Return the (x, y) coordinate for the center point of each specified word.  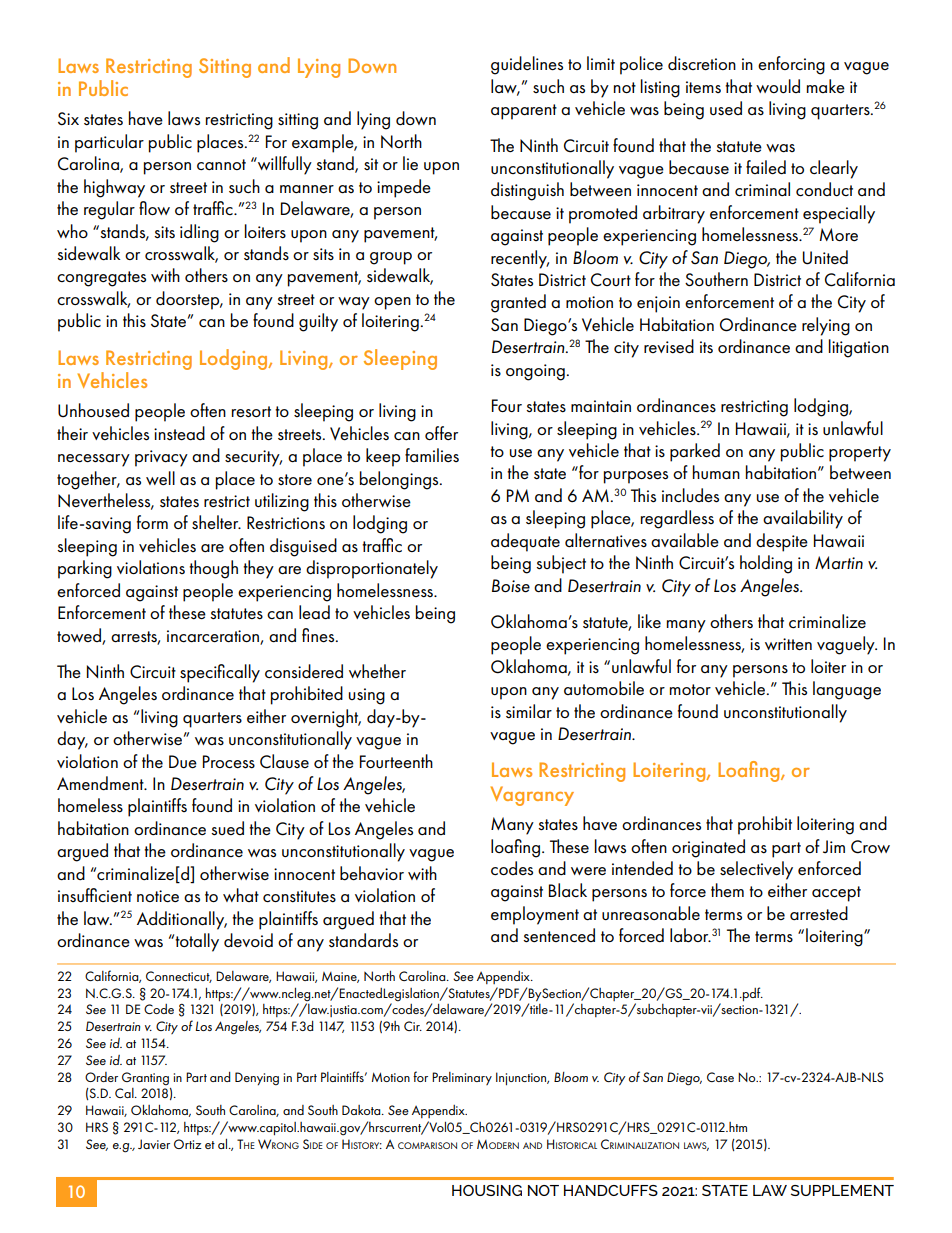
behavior (372, 873)
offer (441, 433)
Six (68, 118)
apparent (524, 112)
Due (183, 761)
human (716, 472)
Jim (834, 846)
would (778, 86)
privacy (161, 458)
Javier (154, 1144)
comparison (427, 1145)
